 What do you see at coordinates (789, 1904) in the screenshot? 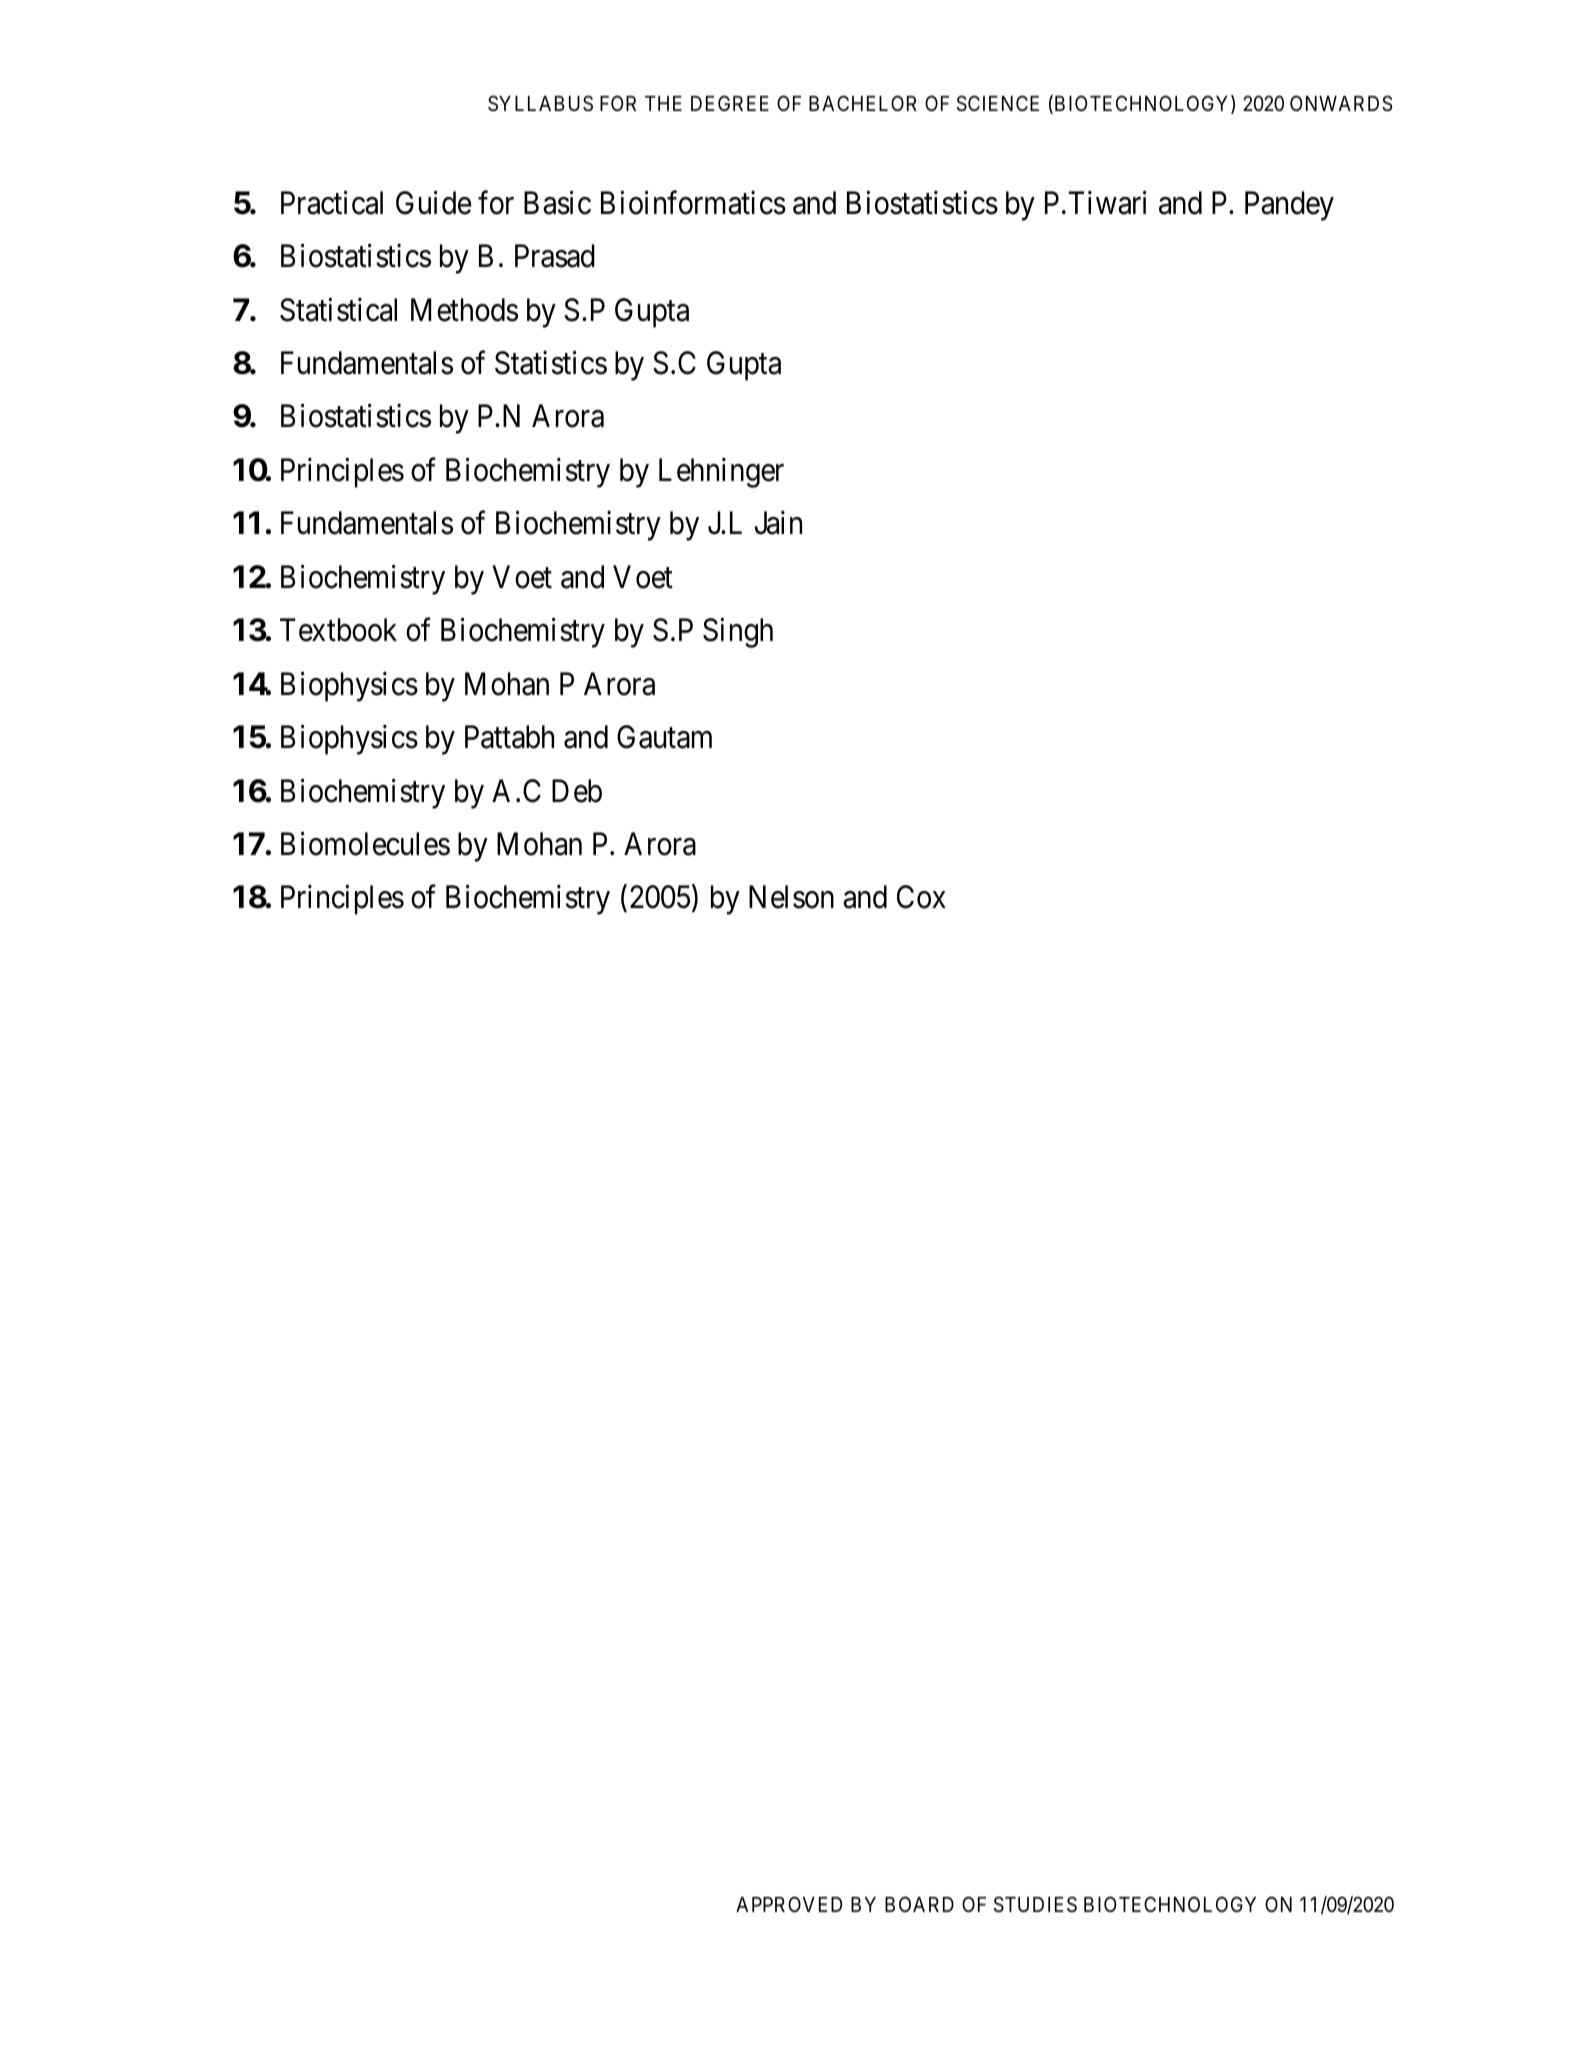
I see `APPROVED` at bounding box center [789, 1904].
